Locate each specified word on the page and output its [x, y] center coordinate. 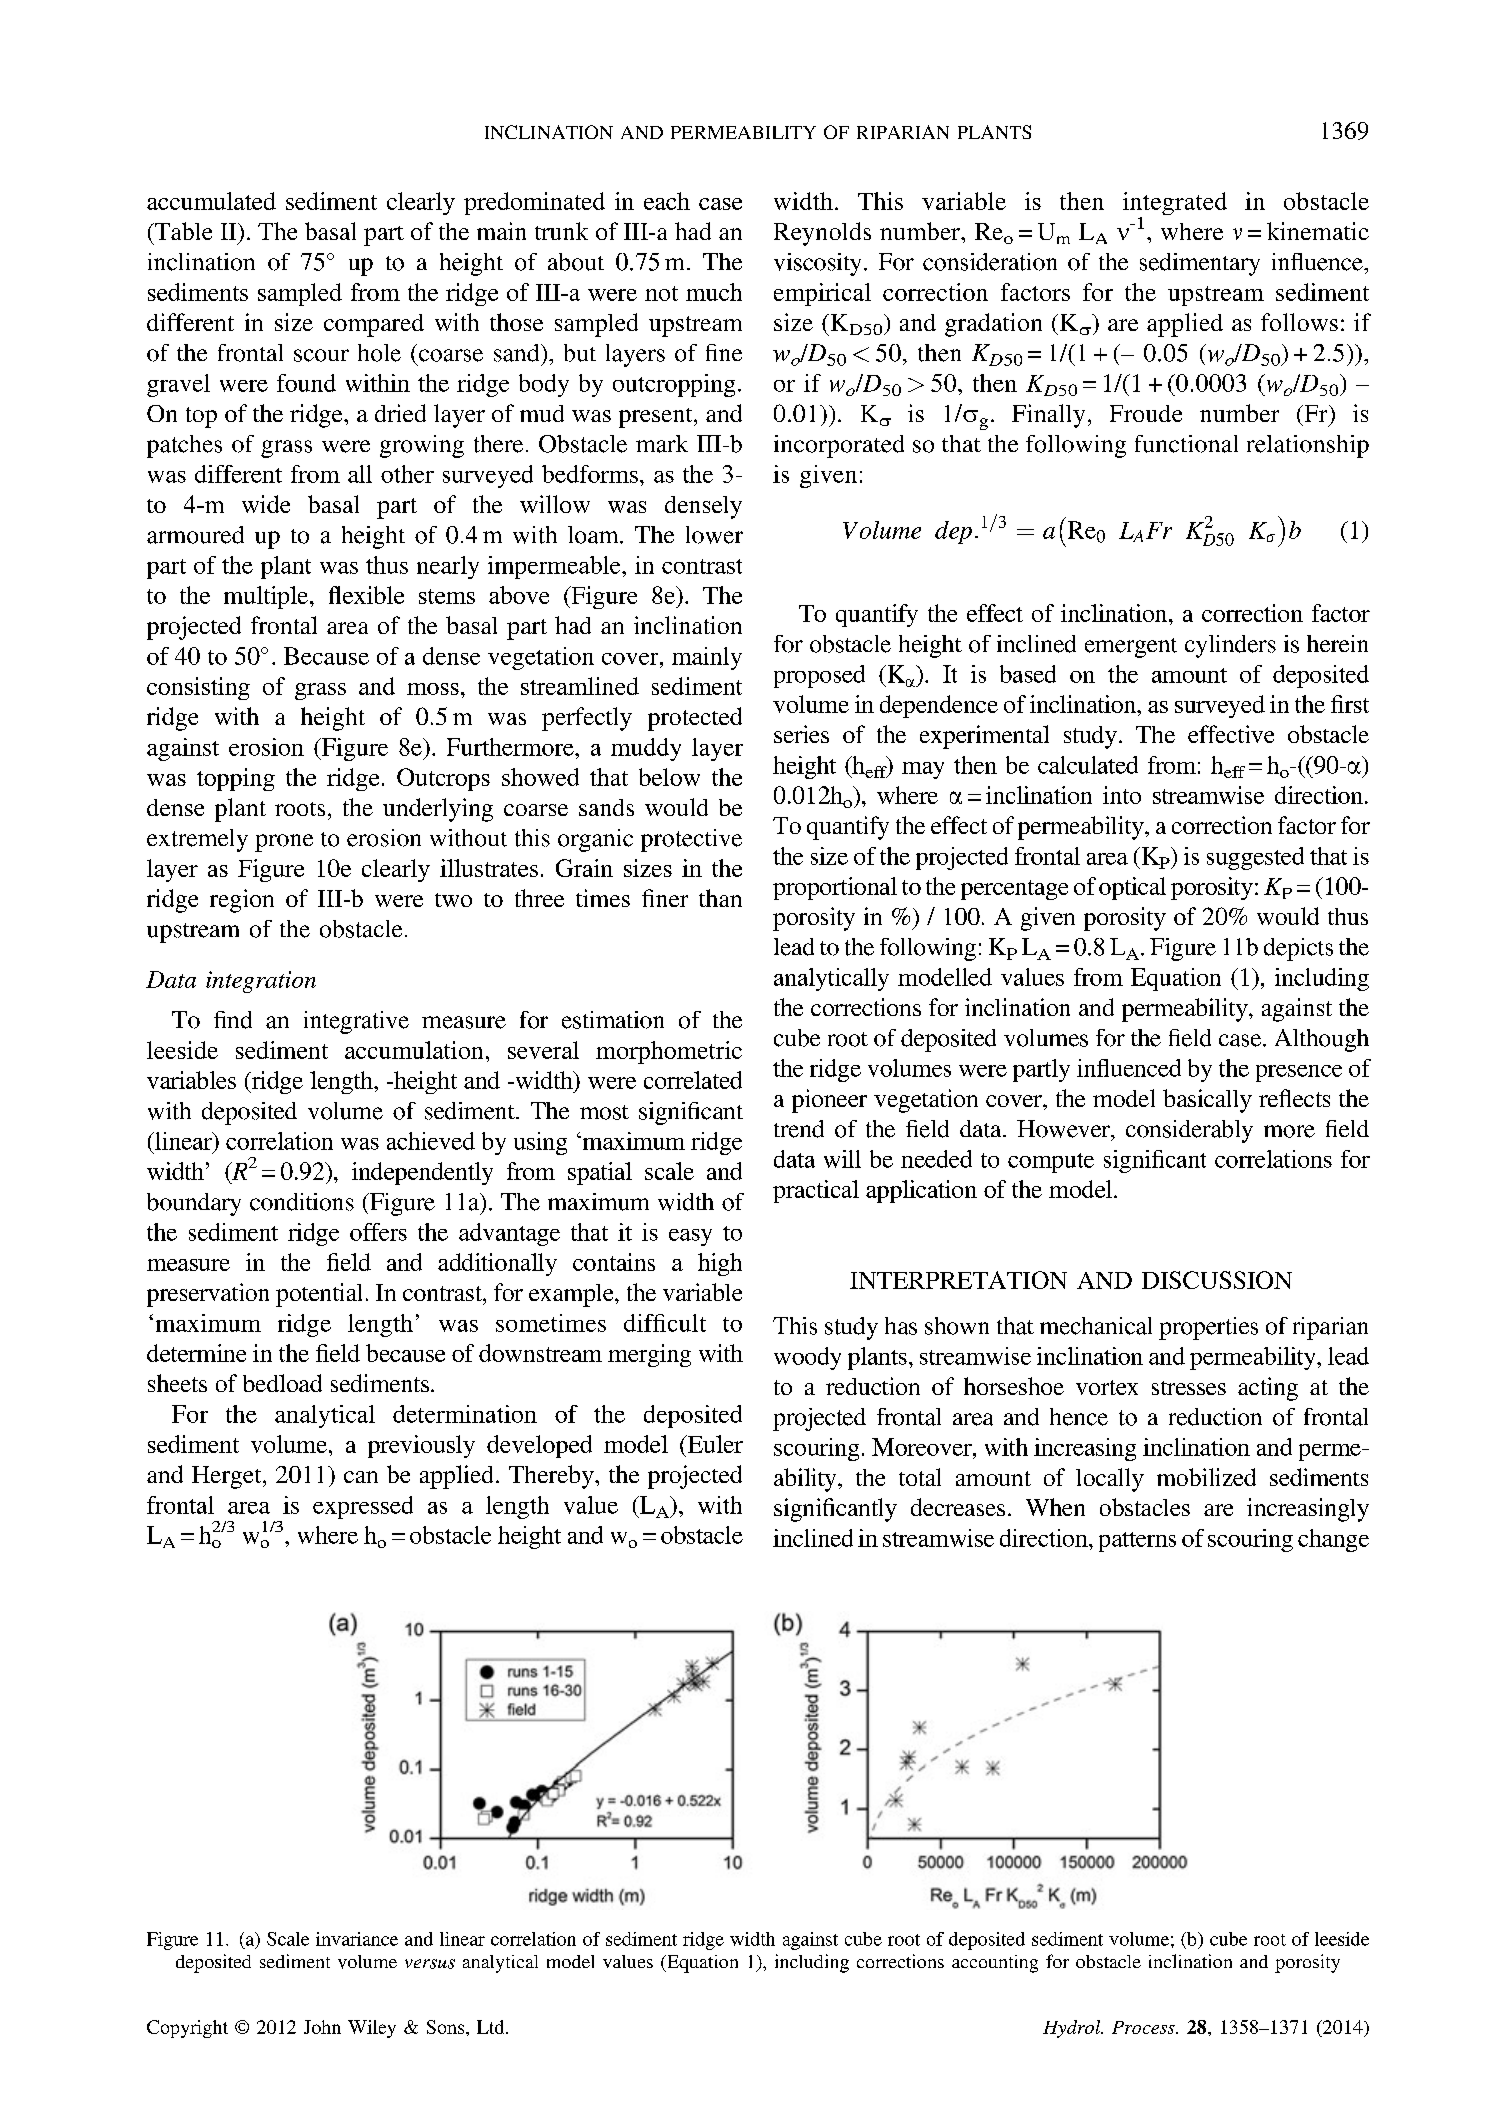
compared [374, 325]
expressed [363, 1507]
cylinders [1230, 646]
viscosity [817, 264]
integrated [1175, 205]
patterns [1137, 1542]
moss [433, 689]
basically [1207, 1101]
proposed [819, 676]
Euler [714, 1444]
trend [799, 1129]
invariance [357, 1939]
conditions [302, 1202]
